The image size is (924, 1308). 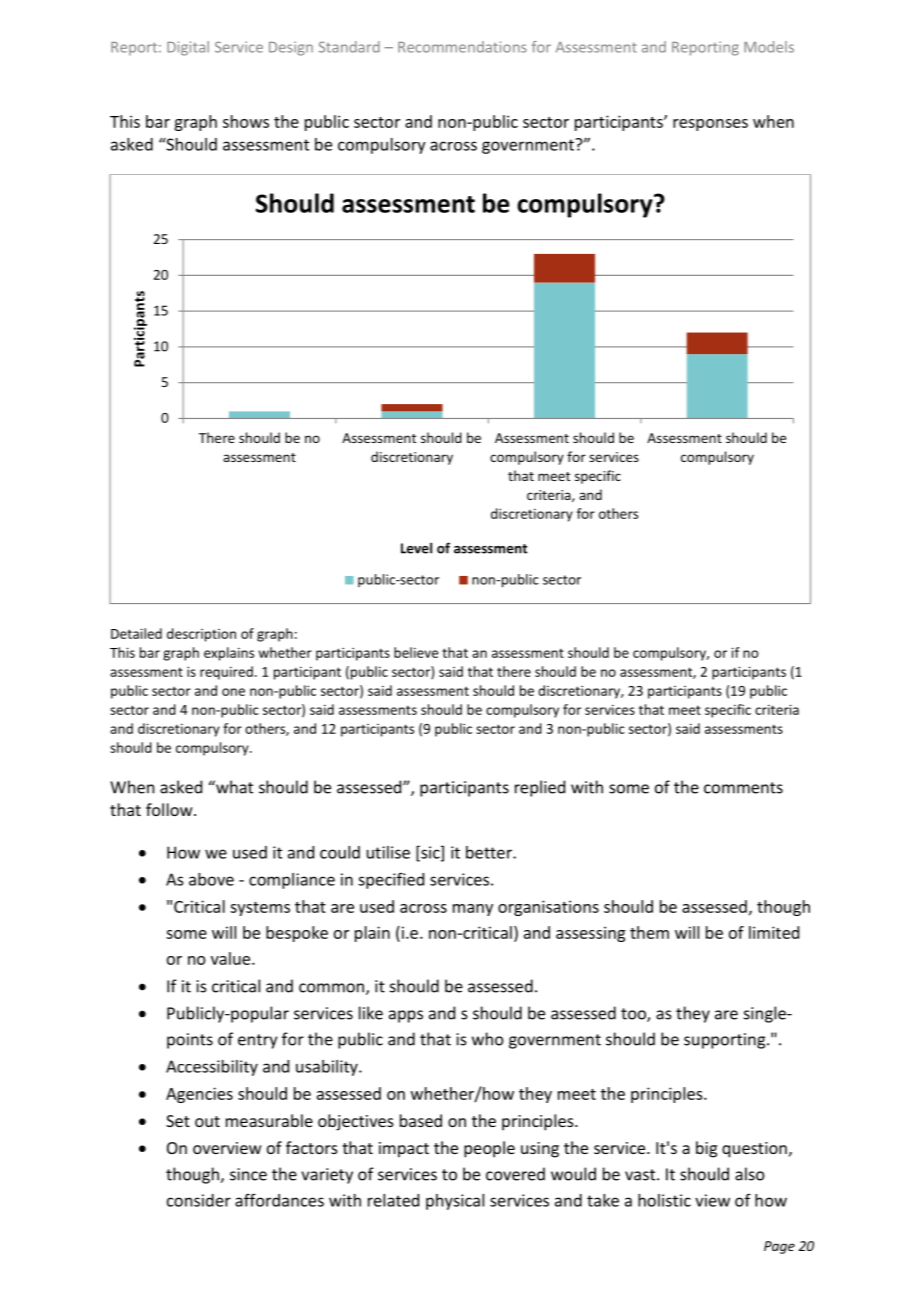 What do you see at coordinates (710, 125) in the screenshot?
I see `responses` at bounding box center [710, 125].
